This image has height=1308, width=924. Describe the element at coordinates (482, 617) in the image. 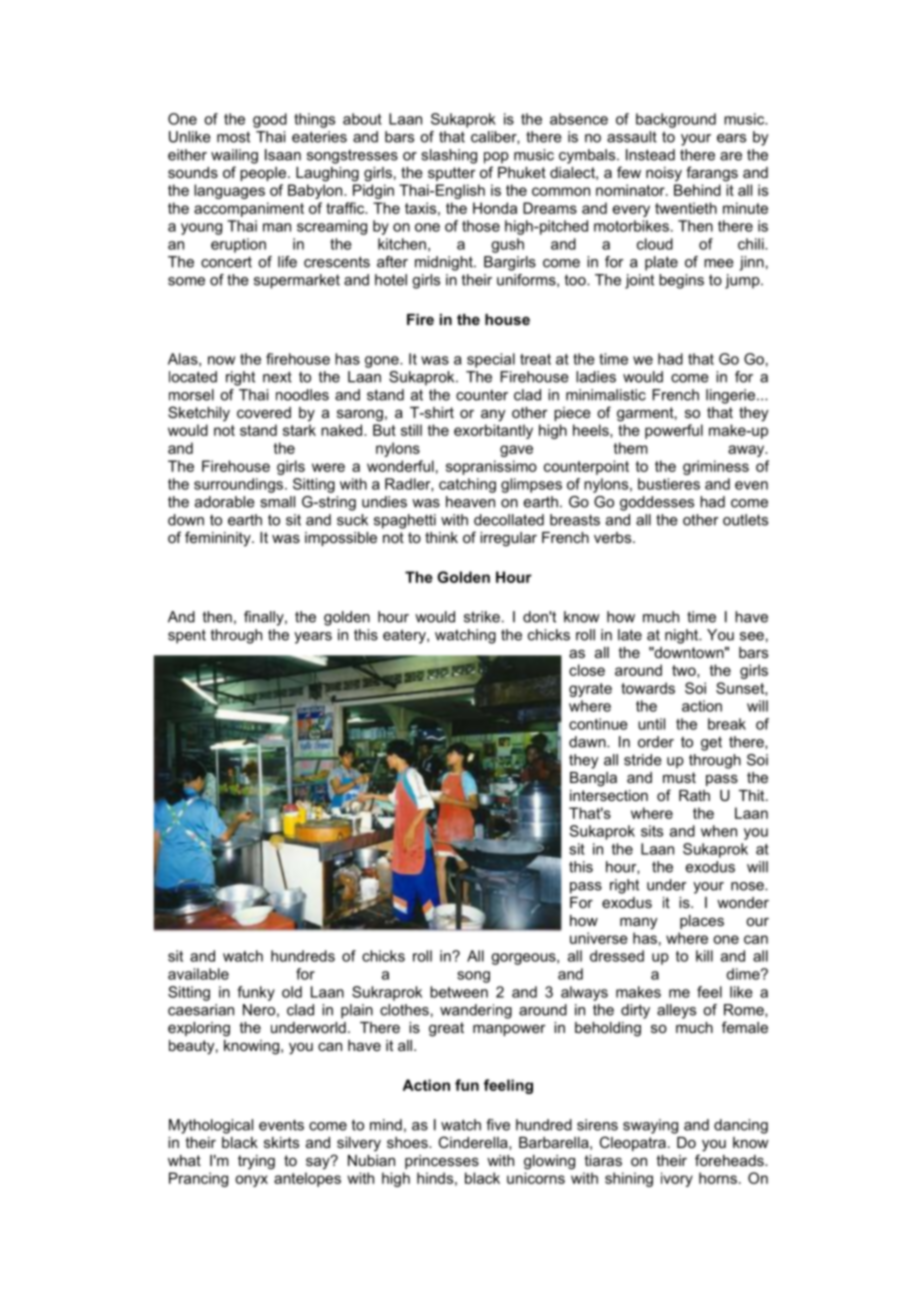

I see `strike` at that location.
